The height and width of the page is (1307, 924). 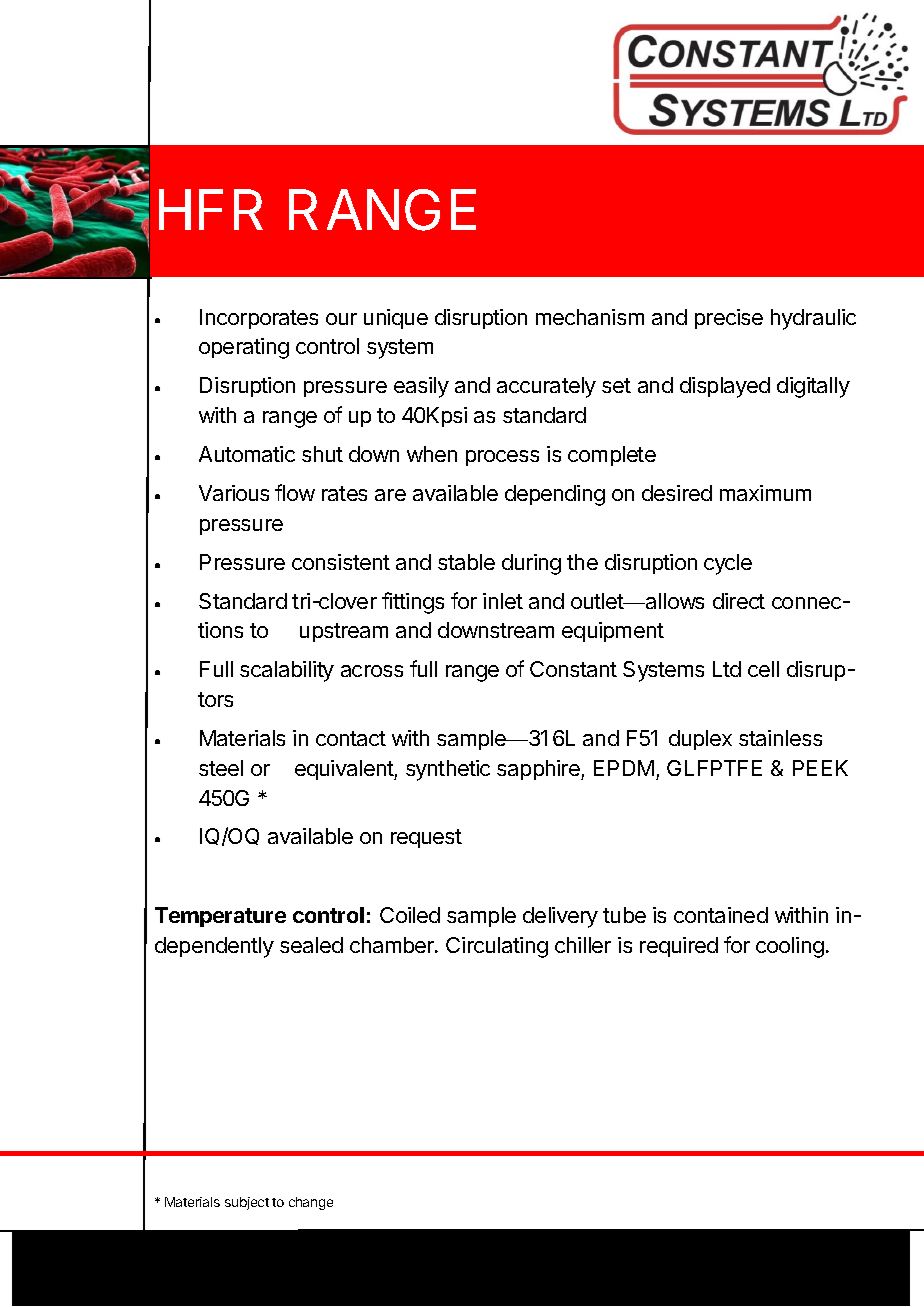 What do you see at coordinates (780, 738) in the page?
I see `stainless` at bounding box center [780, 738].
